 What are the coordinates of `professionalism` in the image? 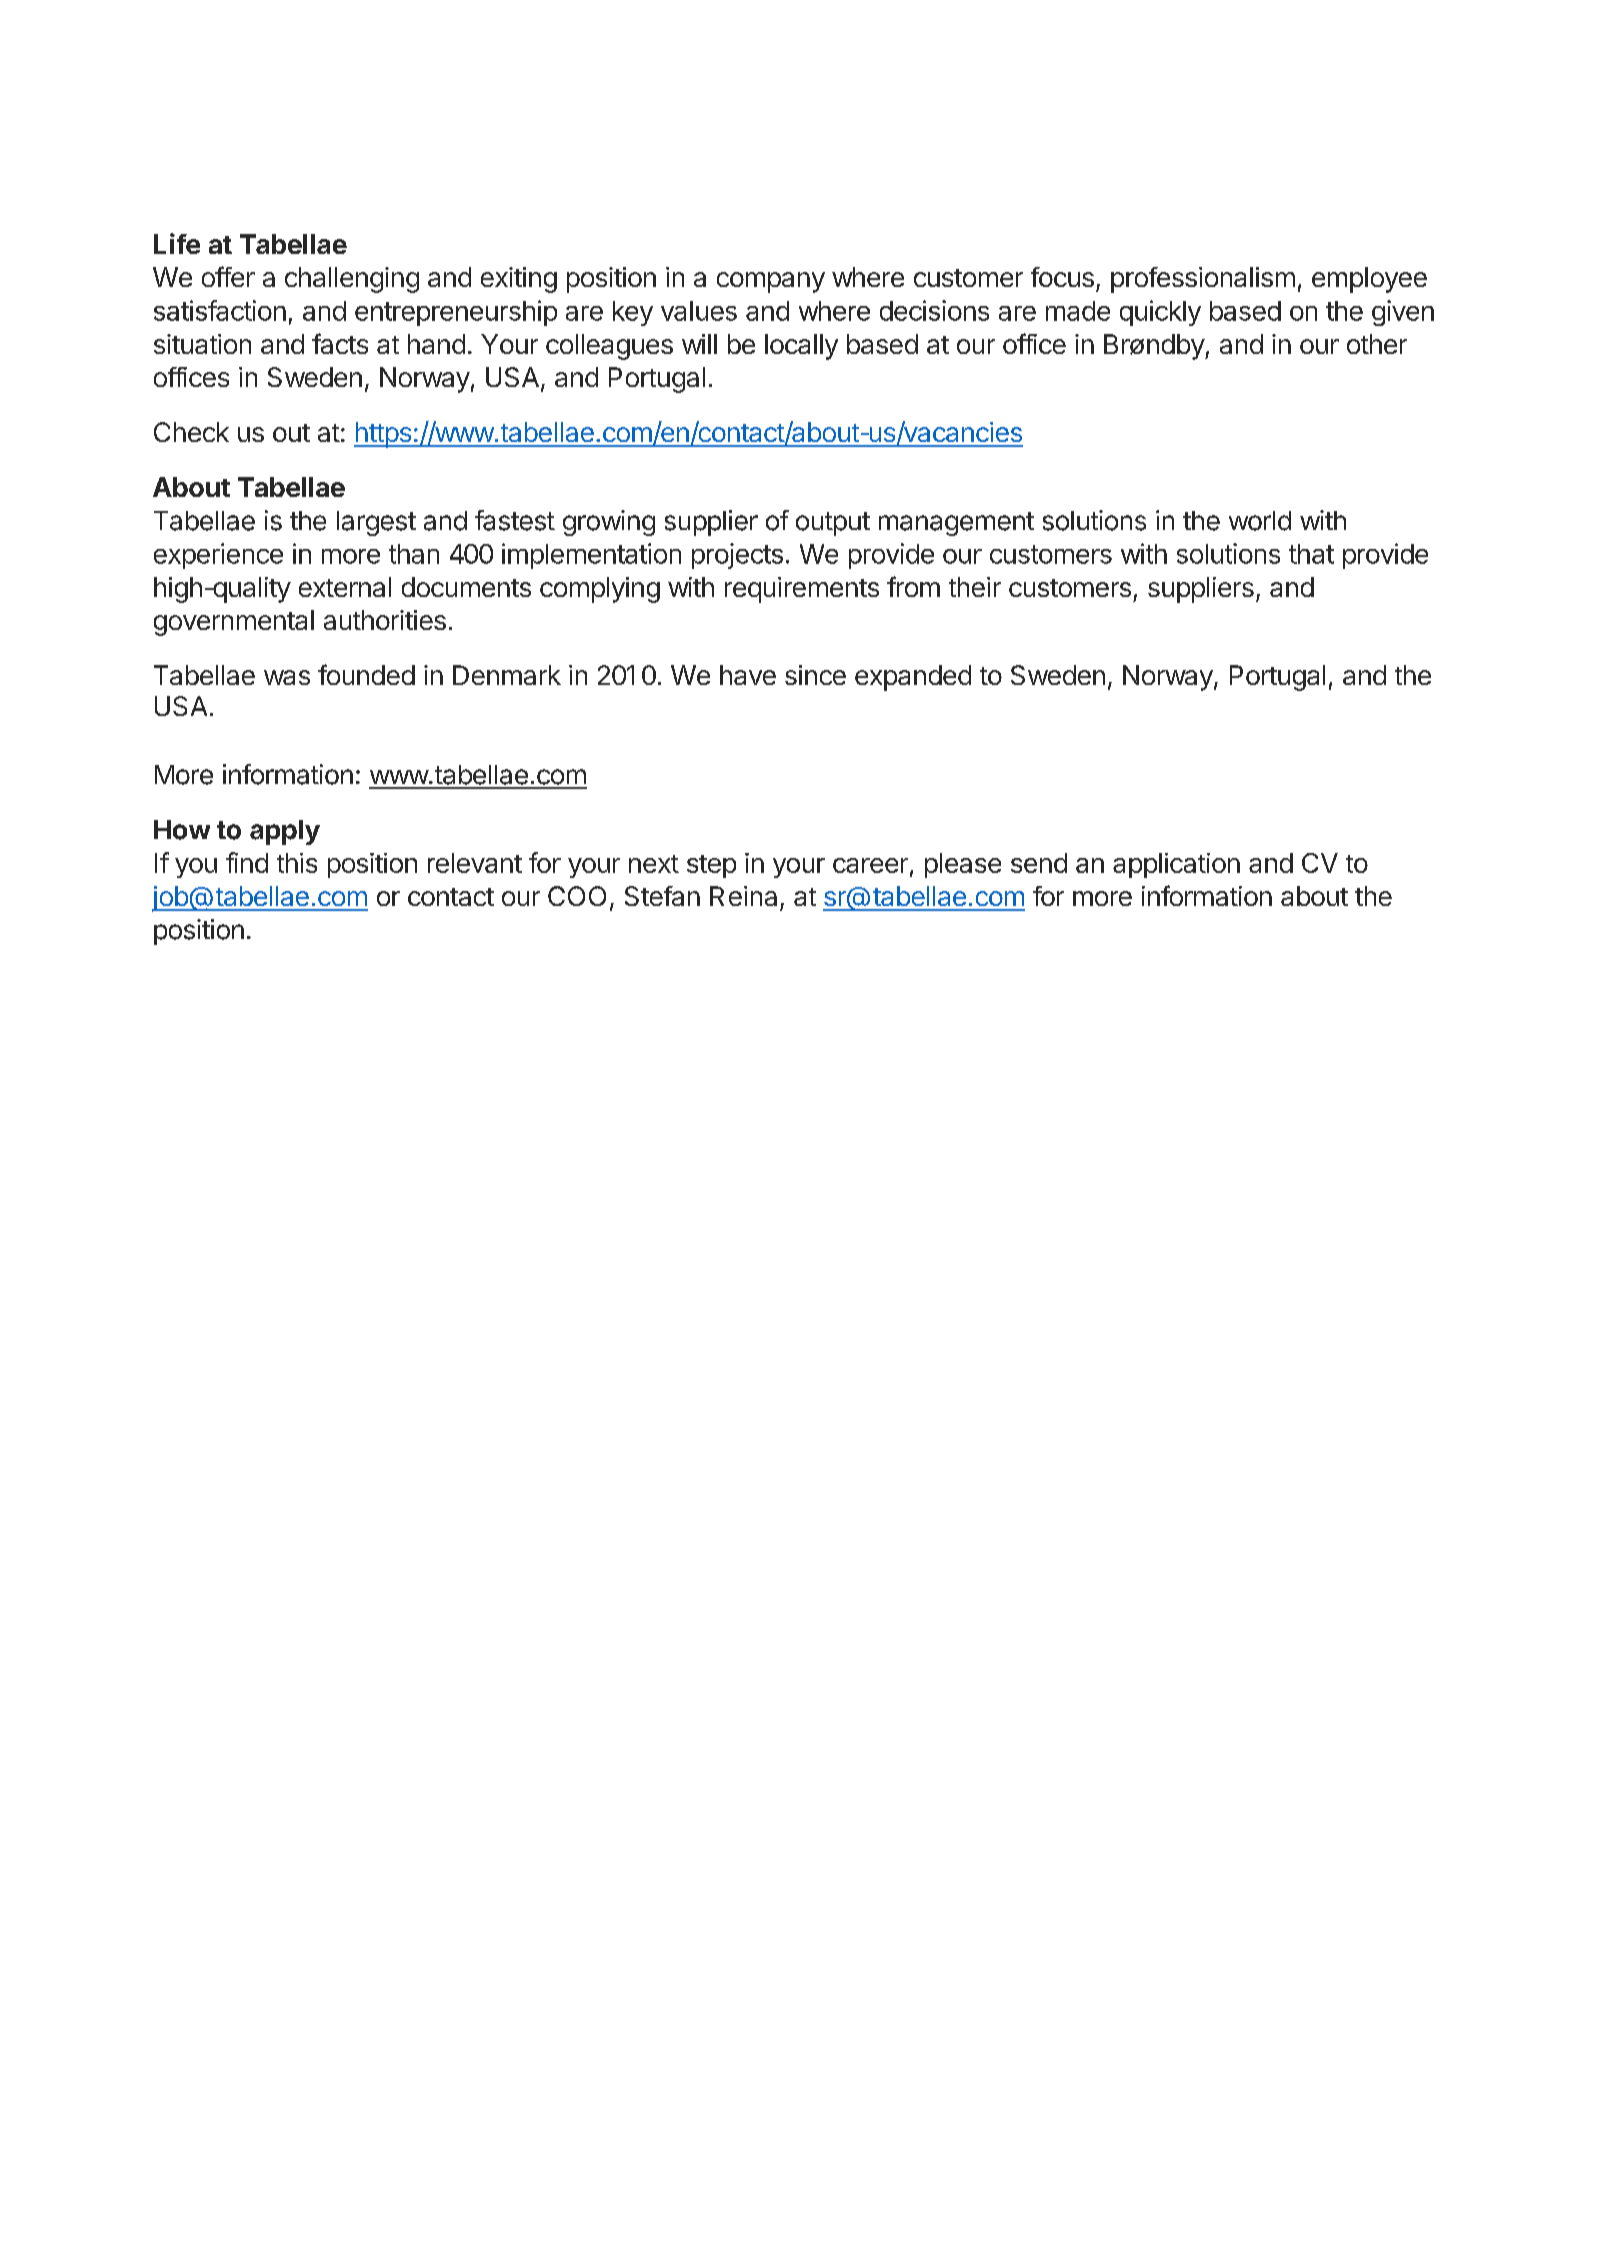 It's located at (1203, 280).
